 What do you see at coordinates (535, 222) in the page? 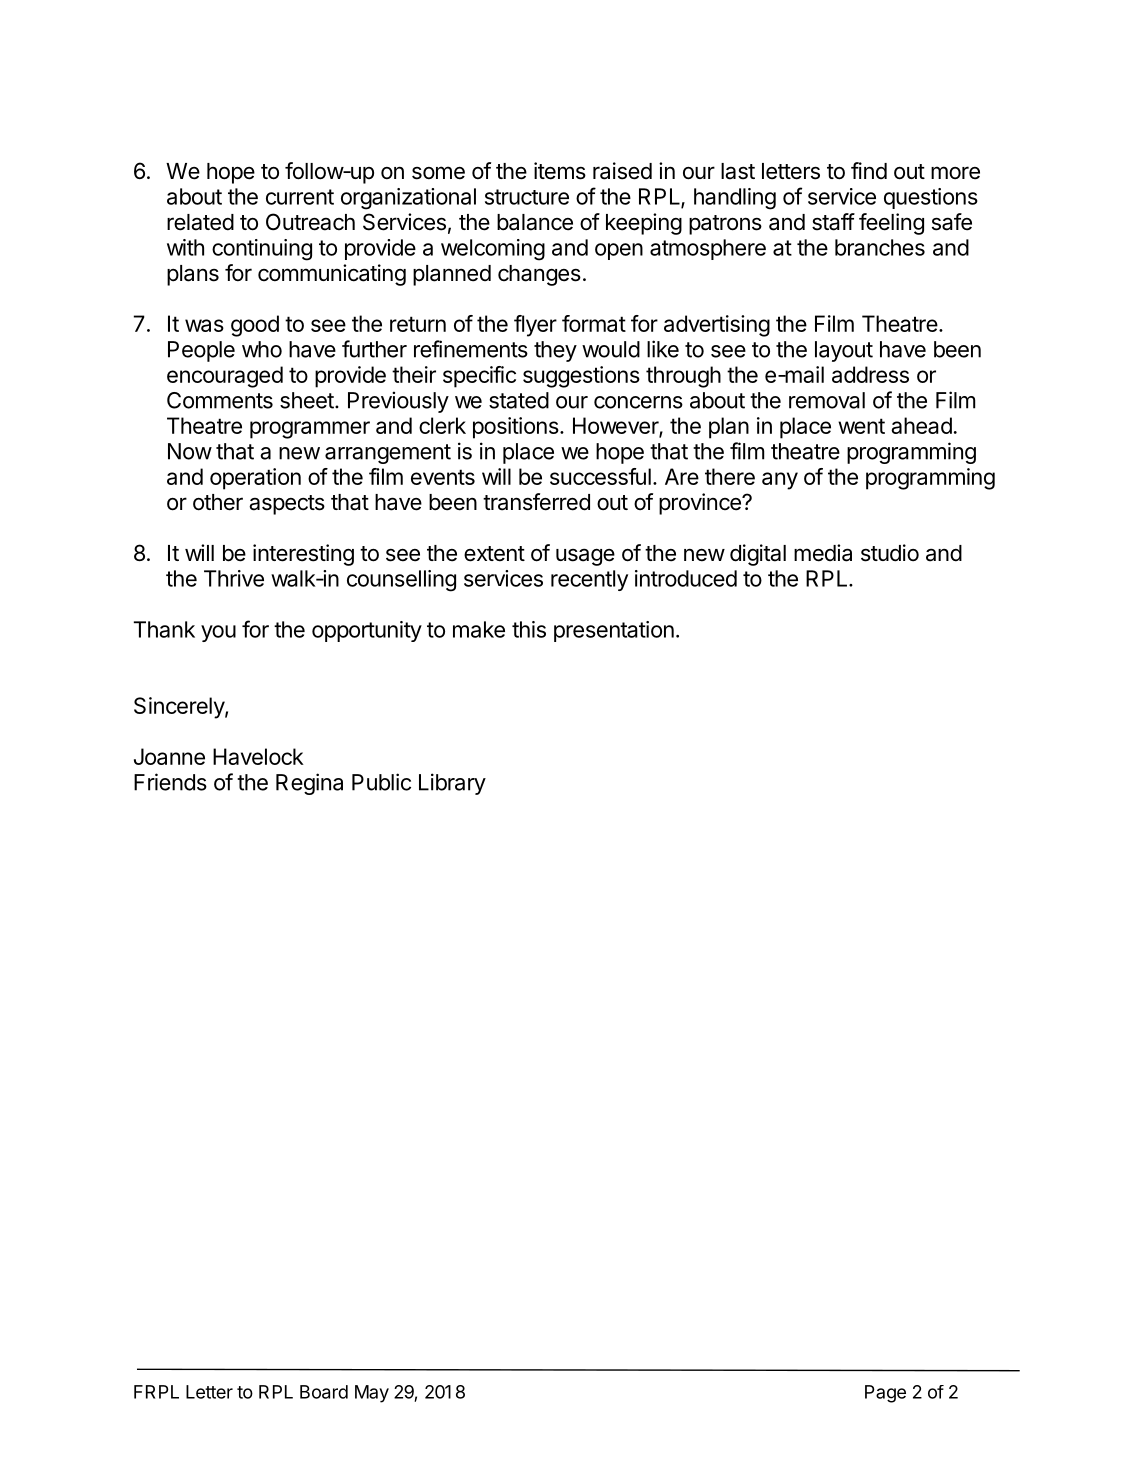
I see `balance` at bounding box center [535, 222].
